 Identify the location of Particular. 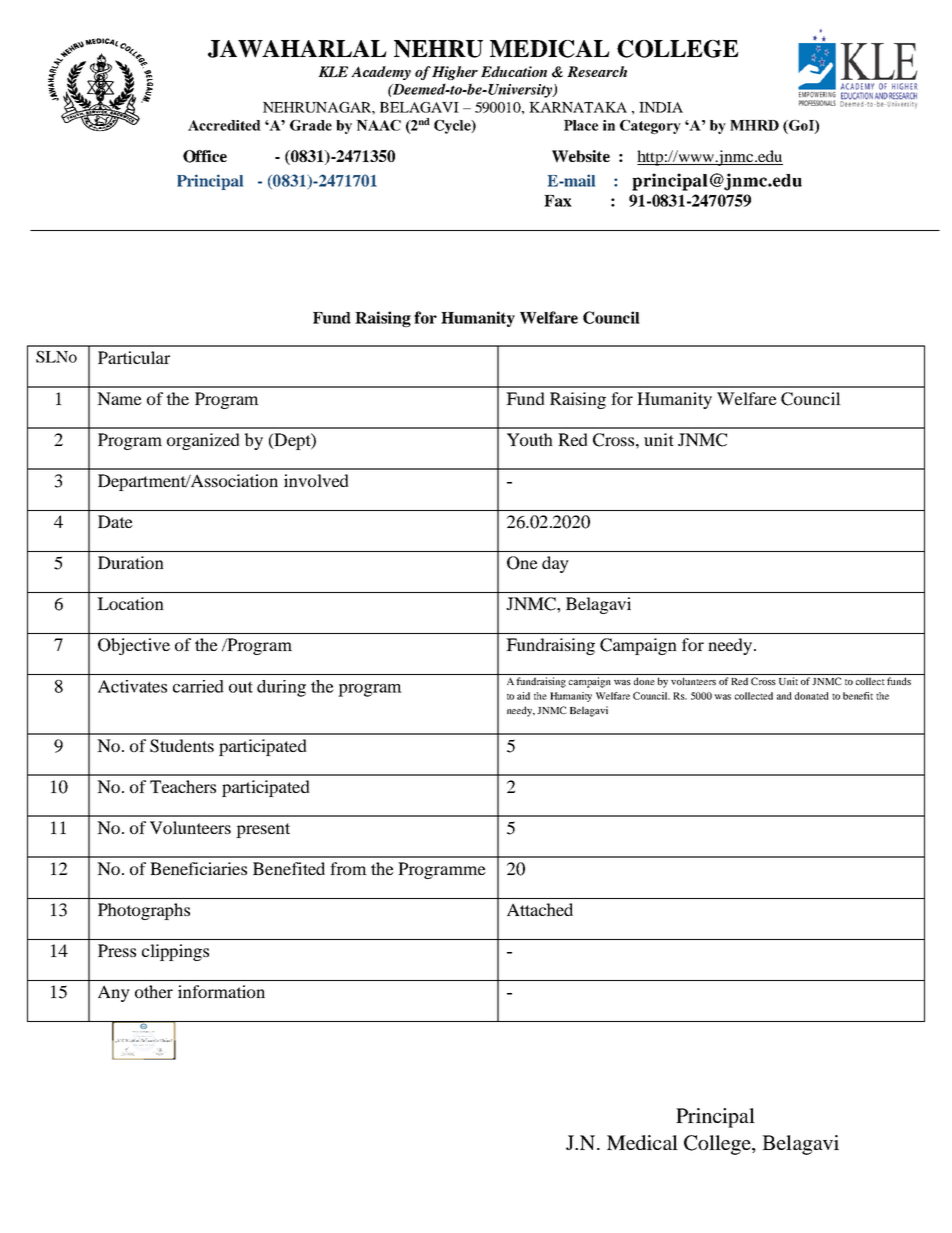
(134, 357).
